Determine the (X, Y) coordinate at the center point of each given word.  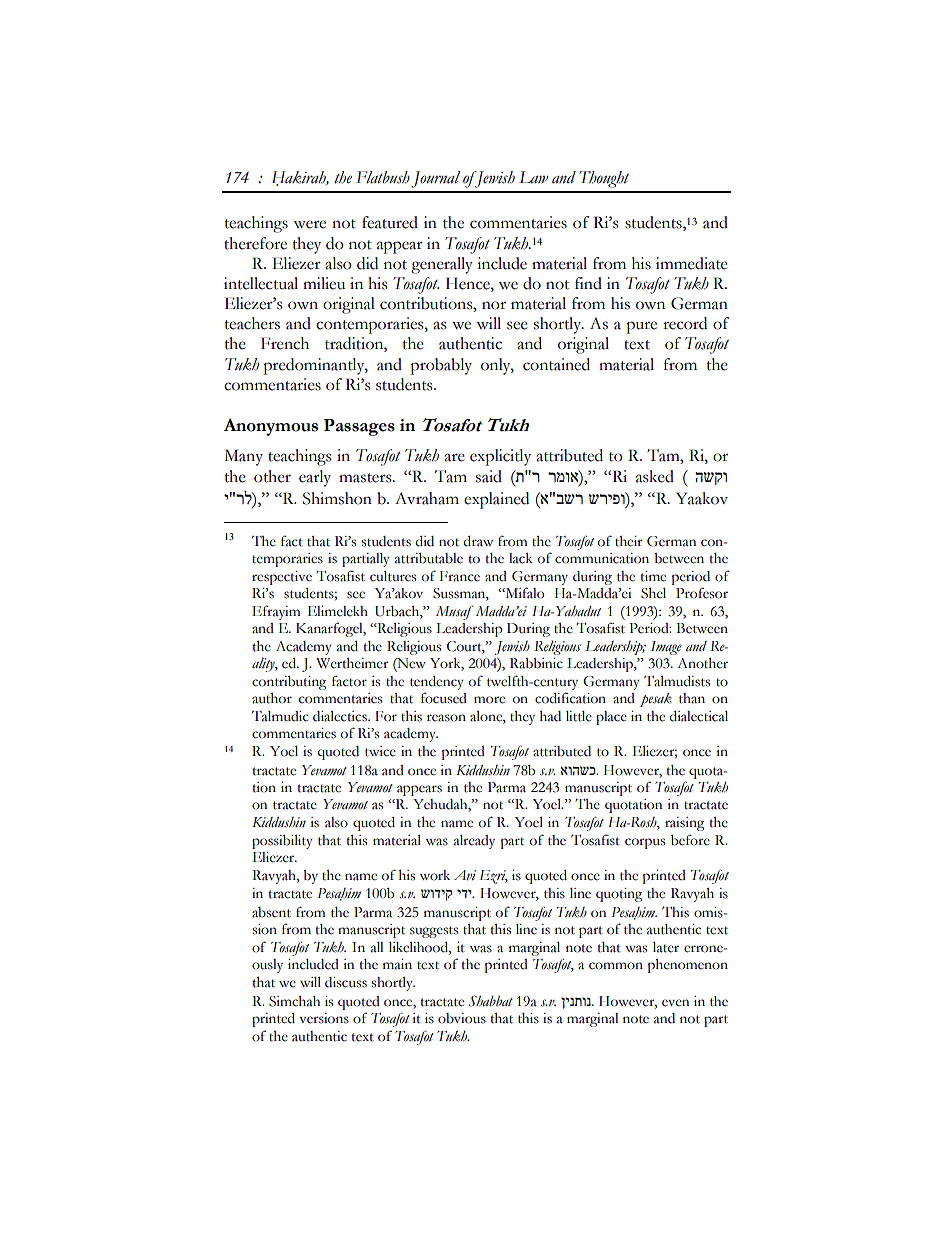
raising (684, 824)
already (474, 842)
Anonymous (271, 427)
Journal (435, 179)
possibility (282, 842)
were (309, 224)
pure (641, 327)
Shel (653, 593)
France (460, 576)
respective (282, 578)
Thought (604, 179)
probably (441, 366)
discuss (346, 982)
